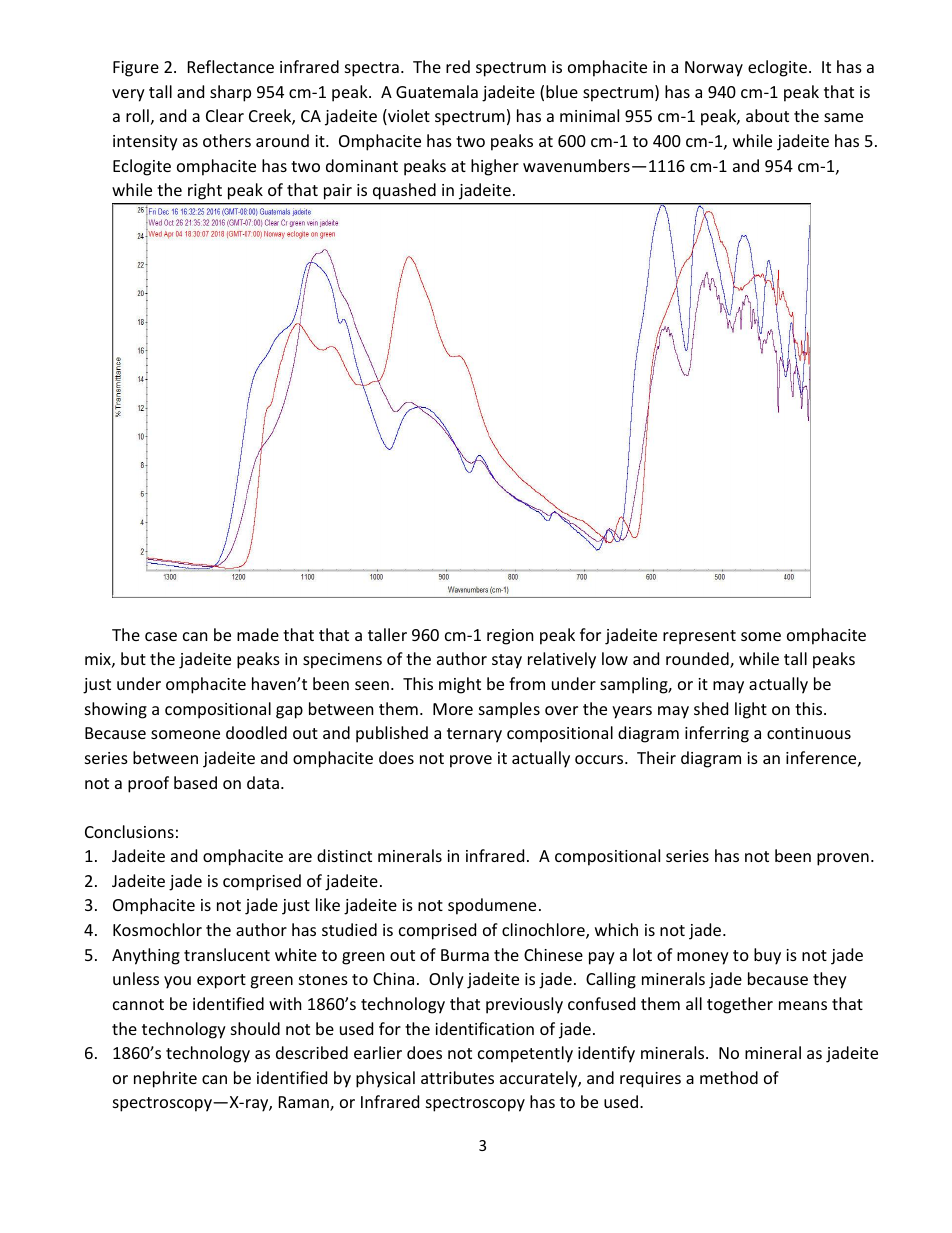 This page has height=1233, width=952. Describe the element at coordinates (767, 115) in the page. I see `about` at that location.
